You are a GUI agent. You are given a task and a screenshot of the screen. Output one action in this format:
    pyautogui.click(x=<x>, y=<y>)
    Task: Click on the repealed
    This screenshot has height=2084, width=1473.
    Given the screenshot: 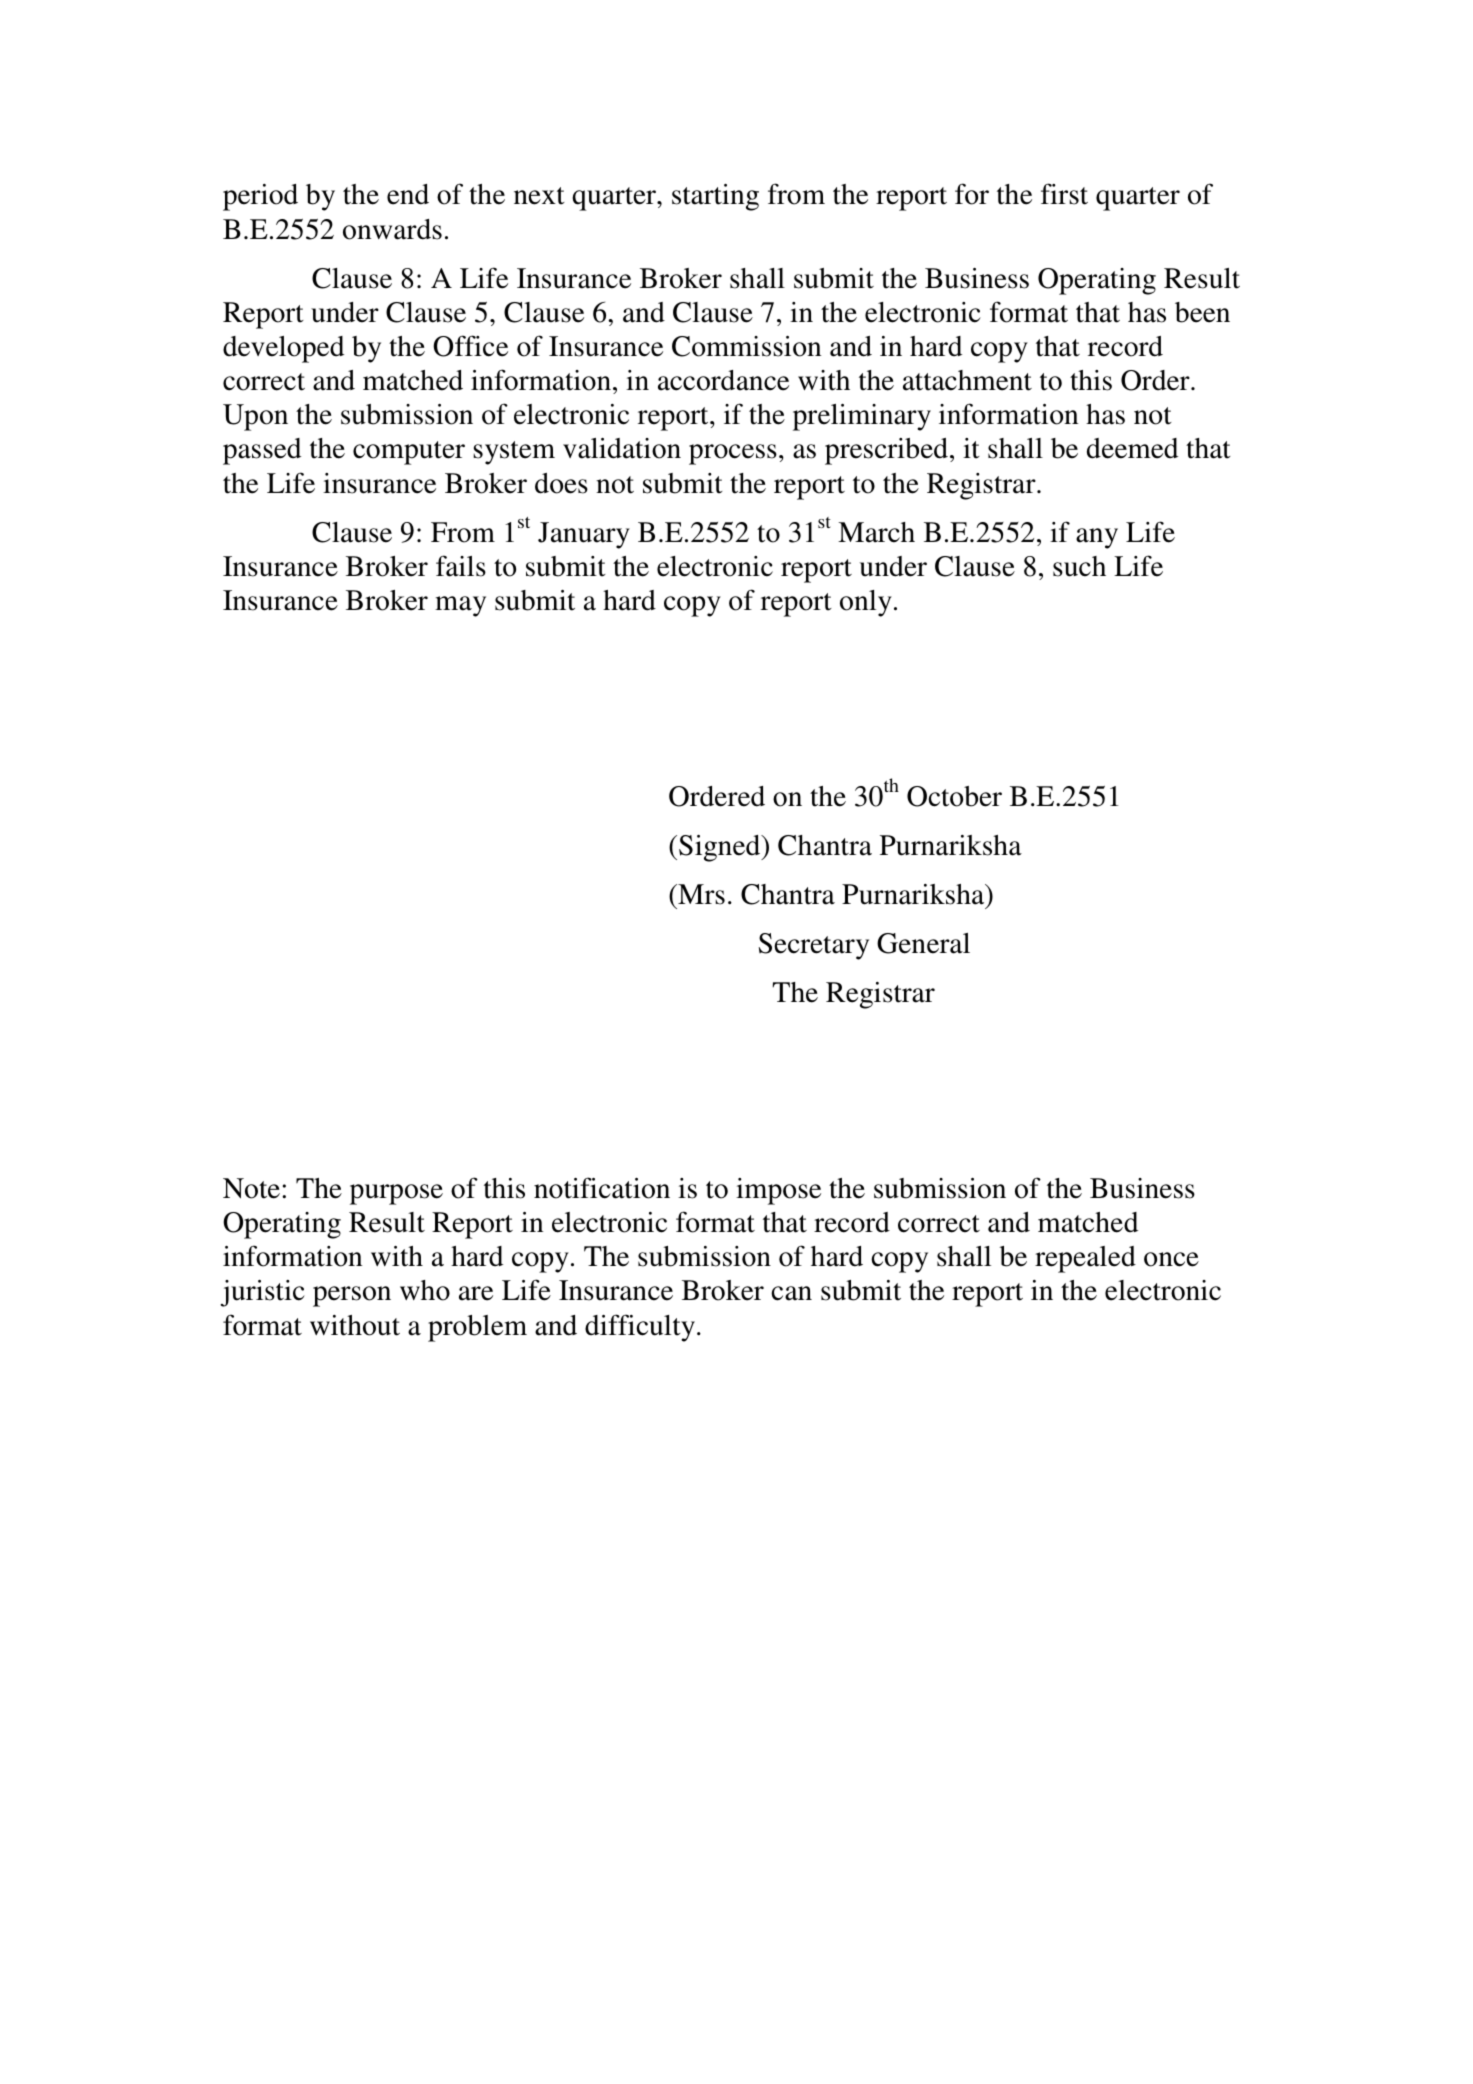 What is the action you would take?
    pyautogui.click(x=1085, y=1259)
